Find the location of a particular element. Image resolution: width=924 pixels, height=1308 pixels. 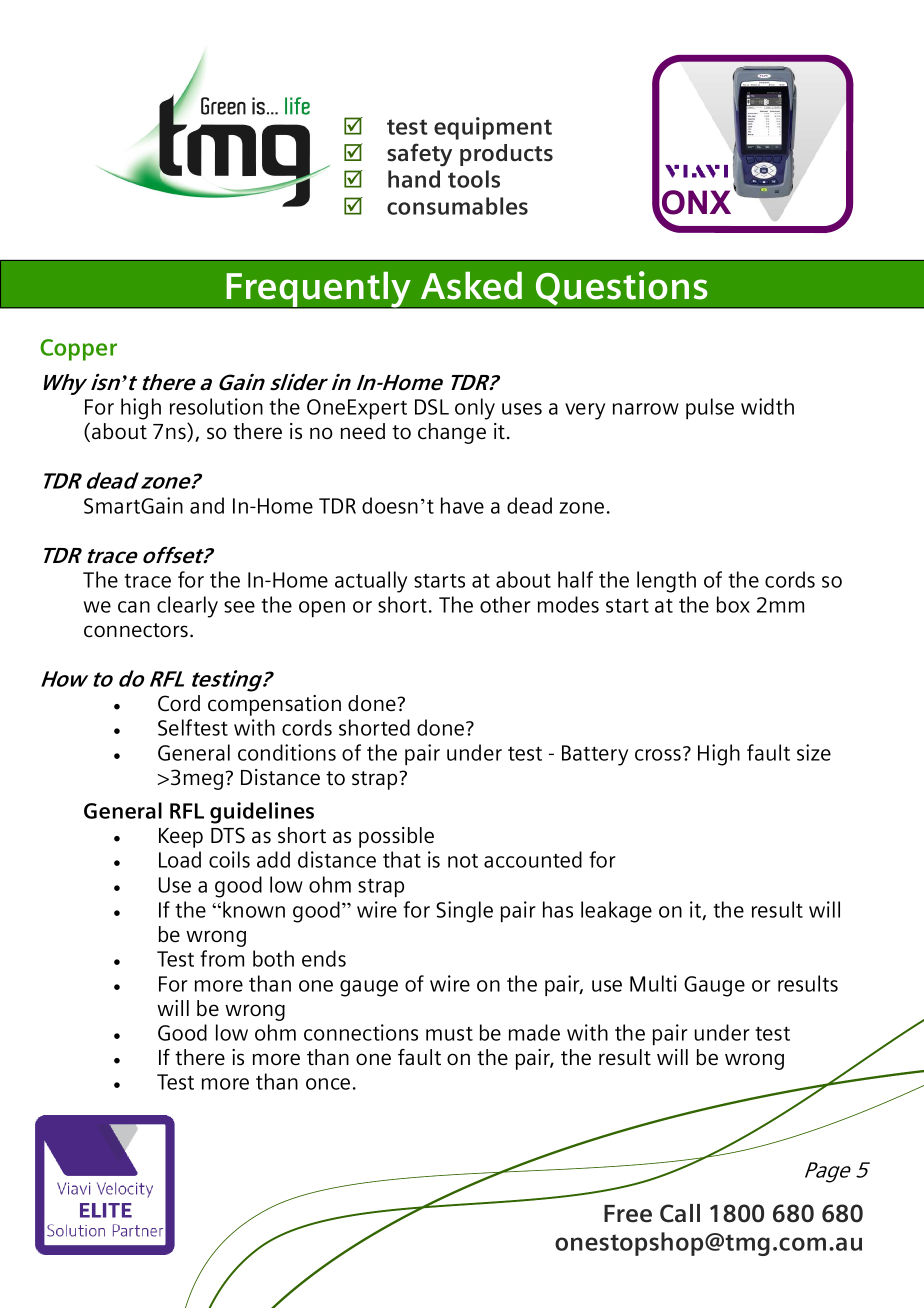

Single is located at coordinates (464, 912).
